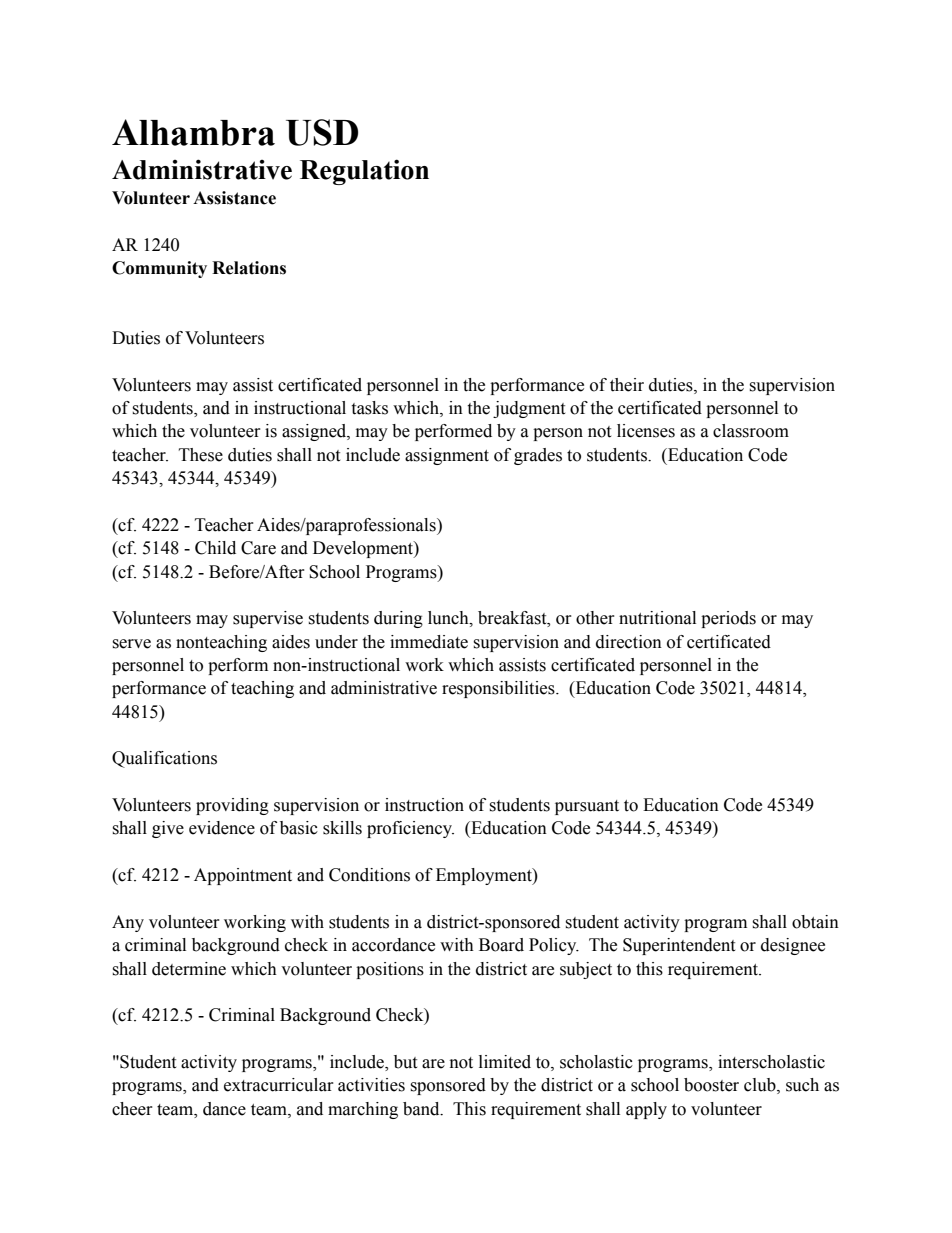 The height and width of the screenshot is (1233, 952). I want to click on their, so click(627, 385).
